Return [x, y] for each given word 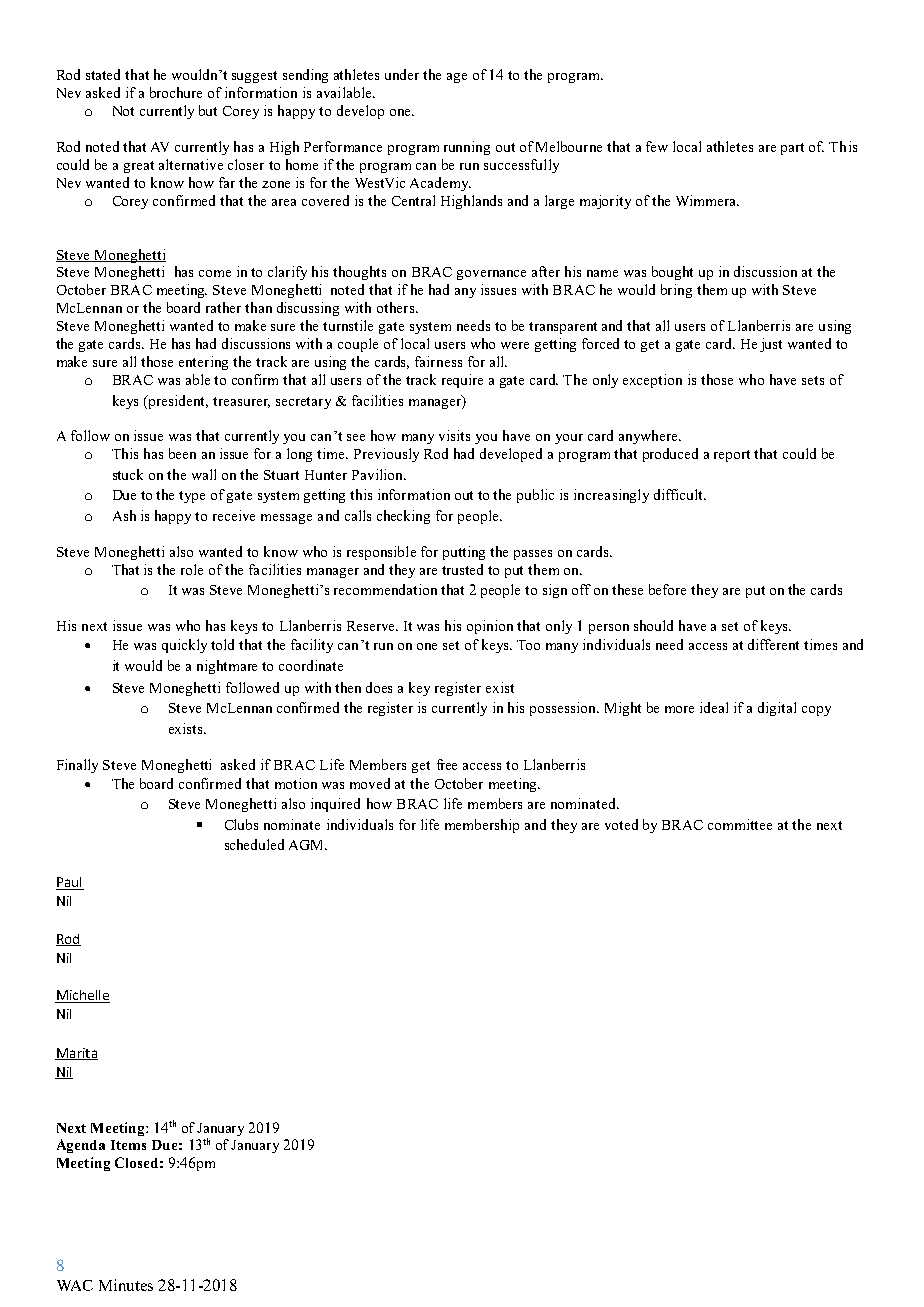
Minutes [126, 1285]
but [208, 110]
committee [740, 824]
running [467, 148]
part [792, 149]
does [379, 687]
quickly [184, 646]
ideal [714, 707]
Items [128, 1145]
